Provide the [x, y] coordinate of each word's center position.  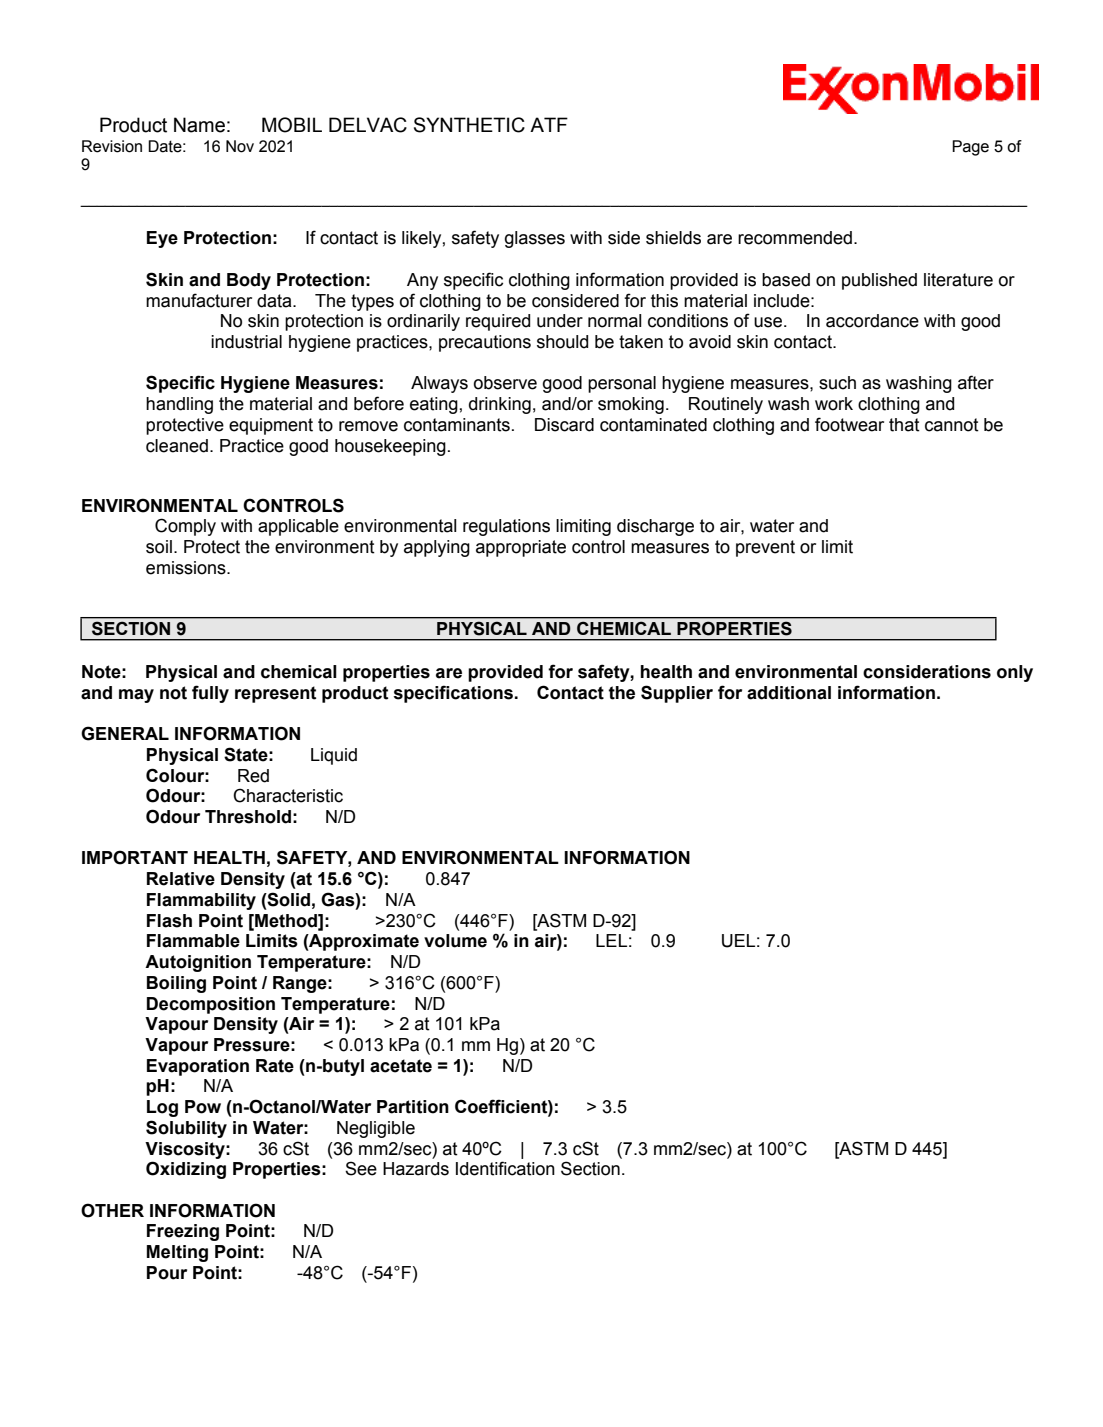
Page [970, 148]
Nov [240, 146]
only [1015, 673]
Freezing [183, 1232]
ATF [549, 124]
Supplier [677, 694]
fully [210, 694]
